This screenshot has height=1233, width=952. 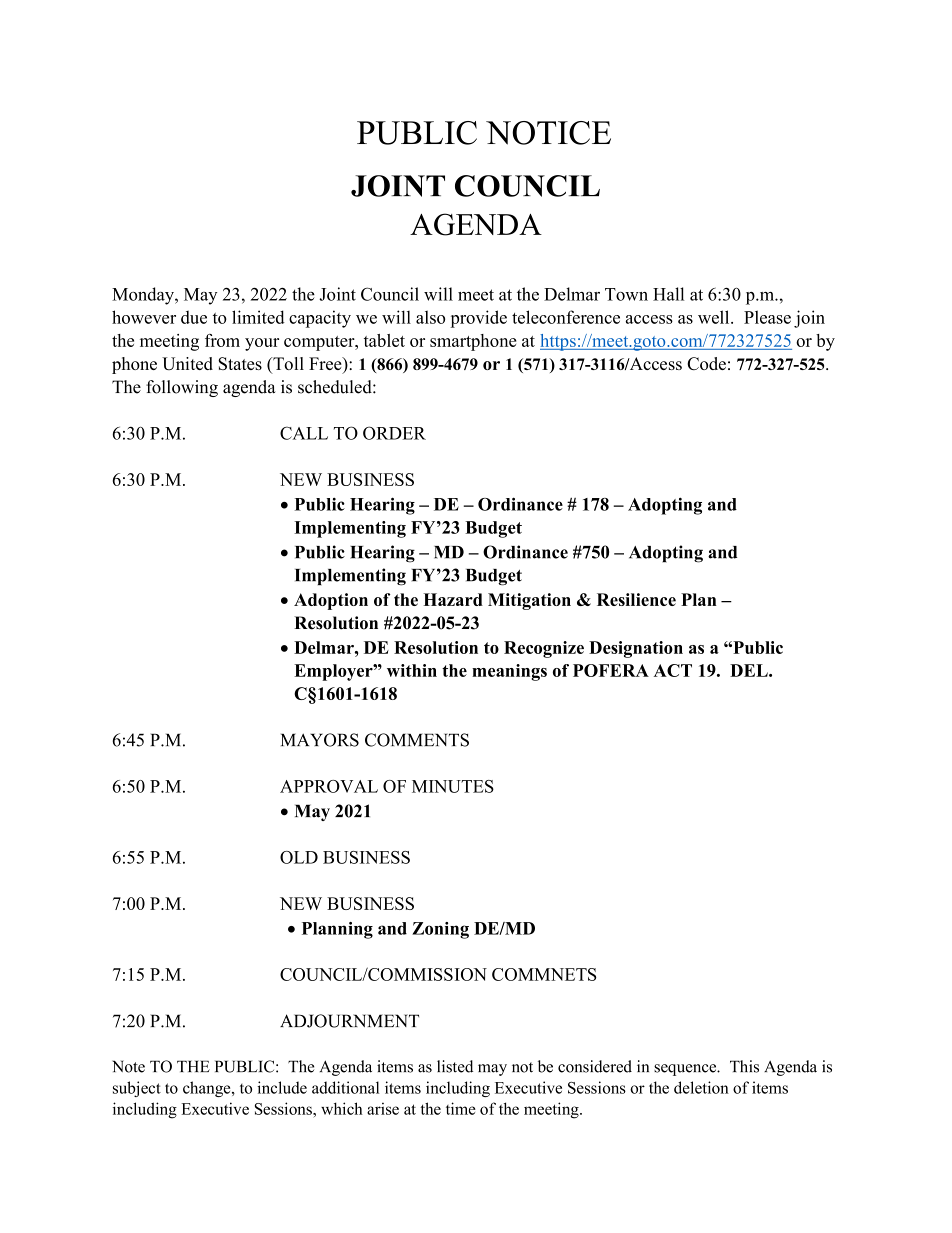 I want to click on change, so click(x=208, y=1089).
